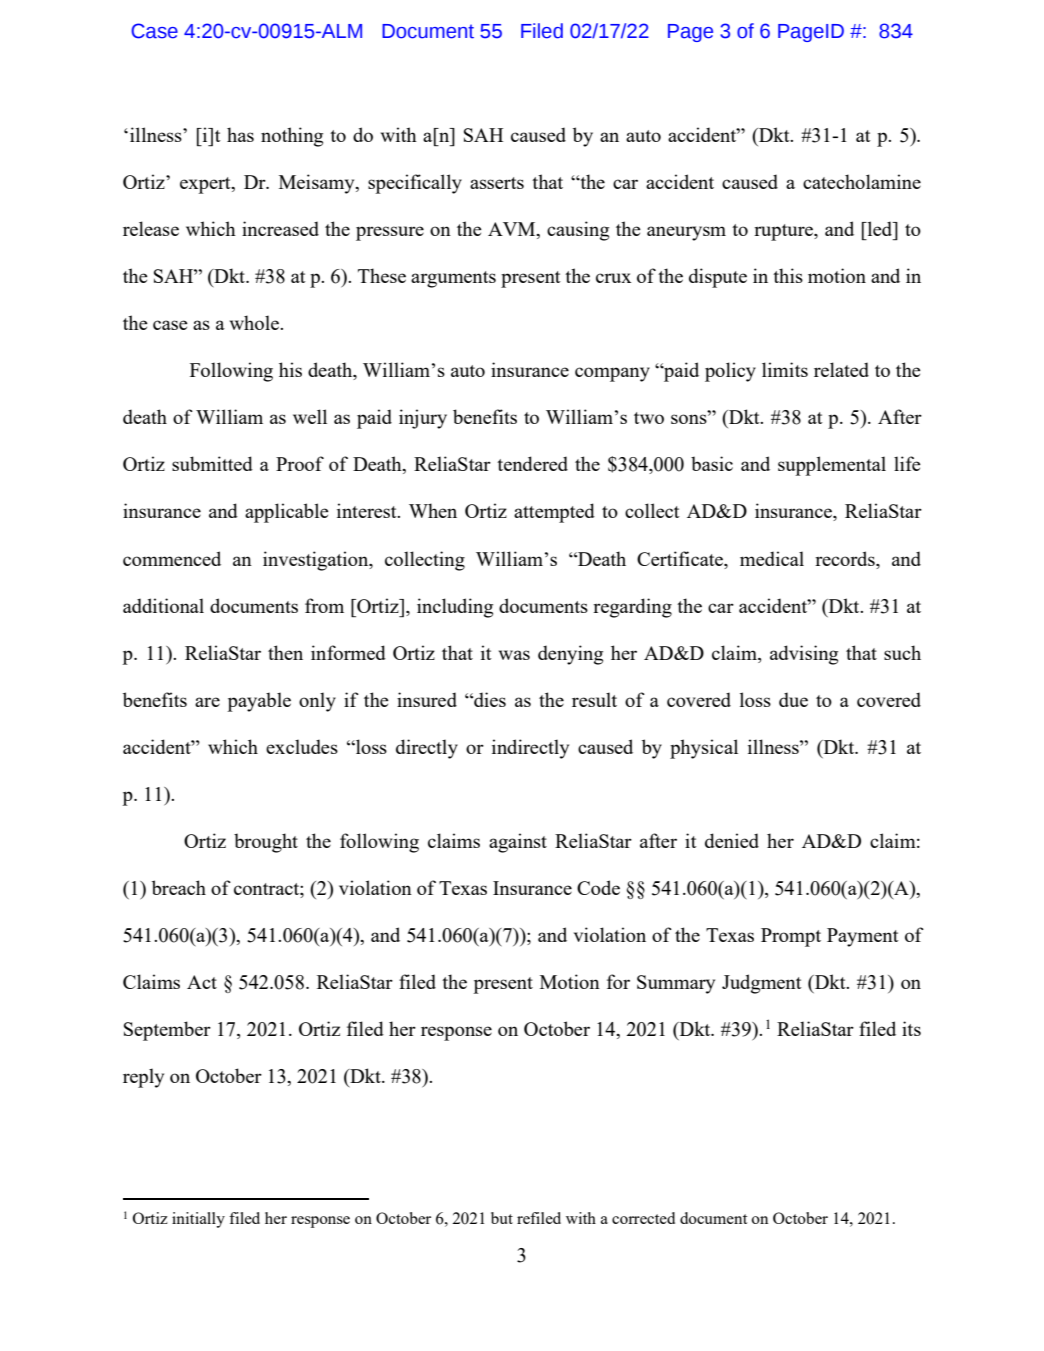 The width and height of the screenshot is (1044, 1351). What do you see at coordinates (497, 183) in the screenshot?
I see `asserts` at bounding box center [497, 183].
